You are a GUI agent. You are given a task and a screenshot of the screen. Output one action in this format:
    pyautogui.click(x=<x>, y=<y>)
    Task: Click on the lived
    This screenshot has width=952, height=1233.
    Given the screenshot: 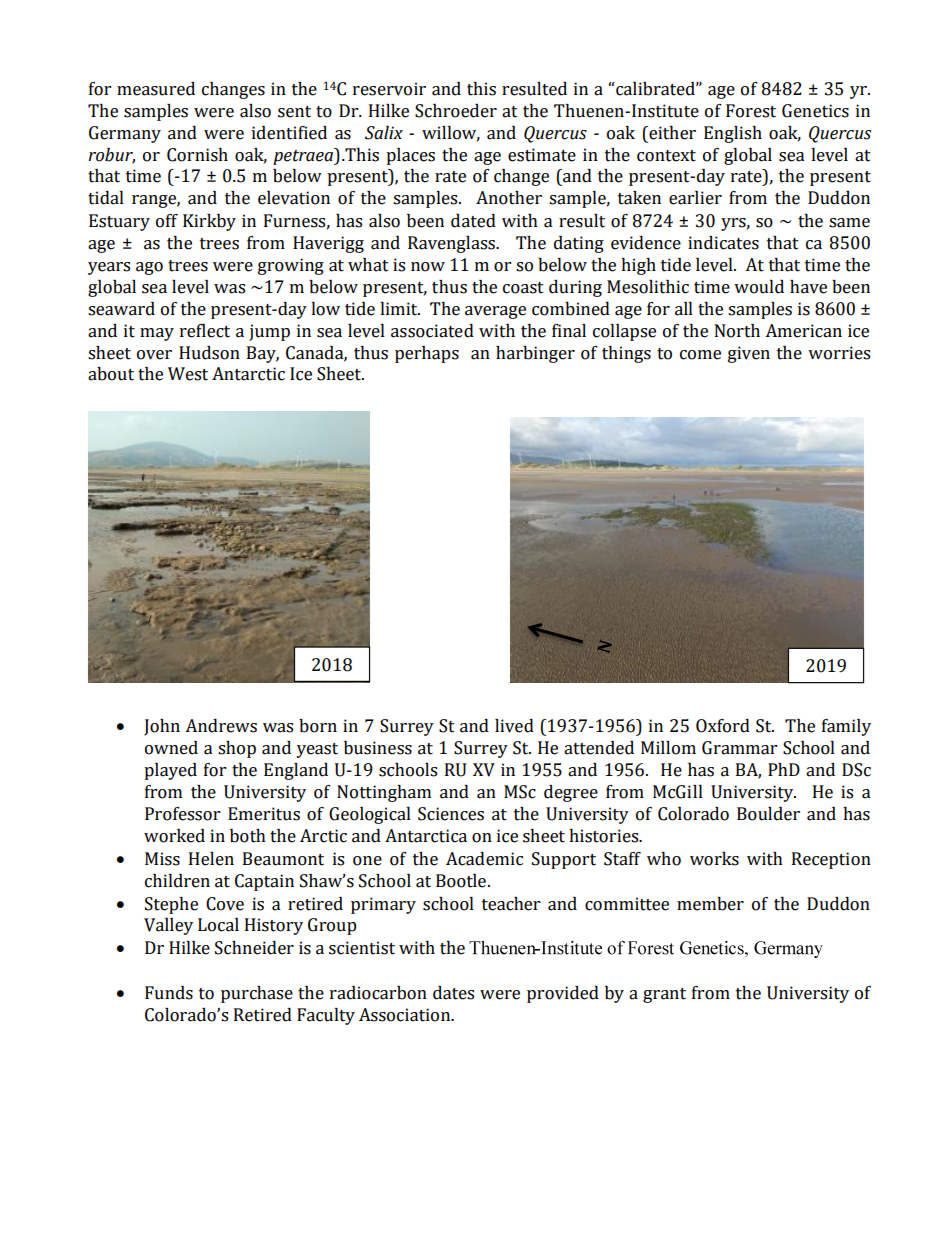 What is the action you would take?
    pyautogui.click(x=514, y=726)
